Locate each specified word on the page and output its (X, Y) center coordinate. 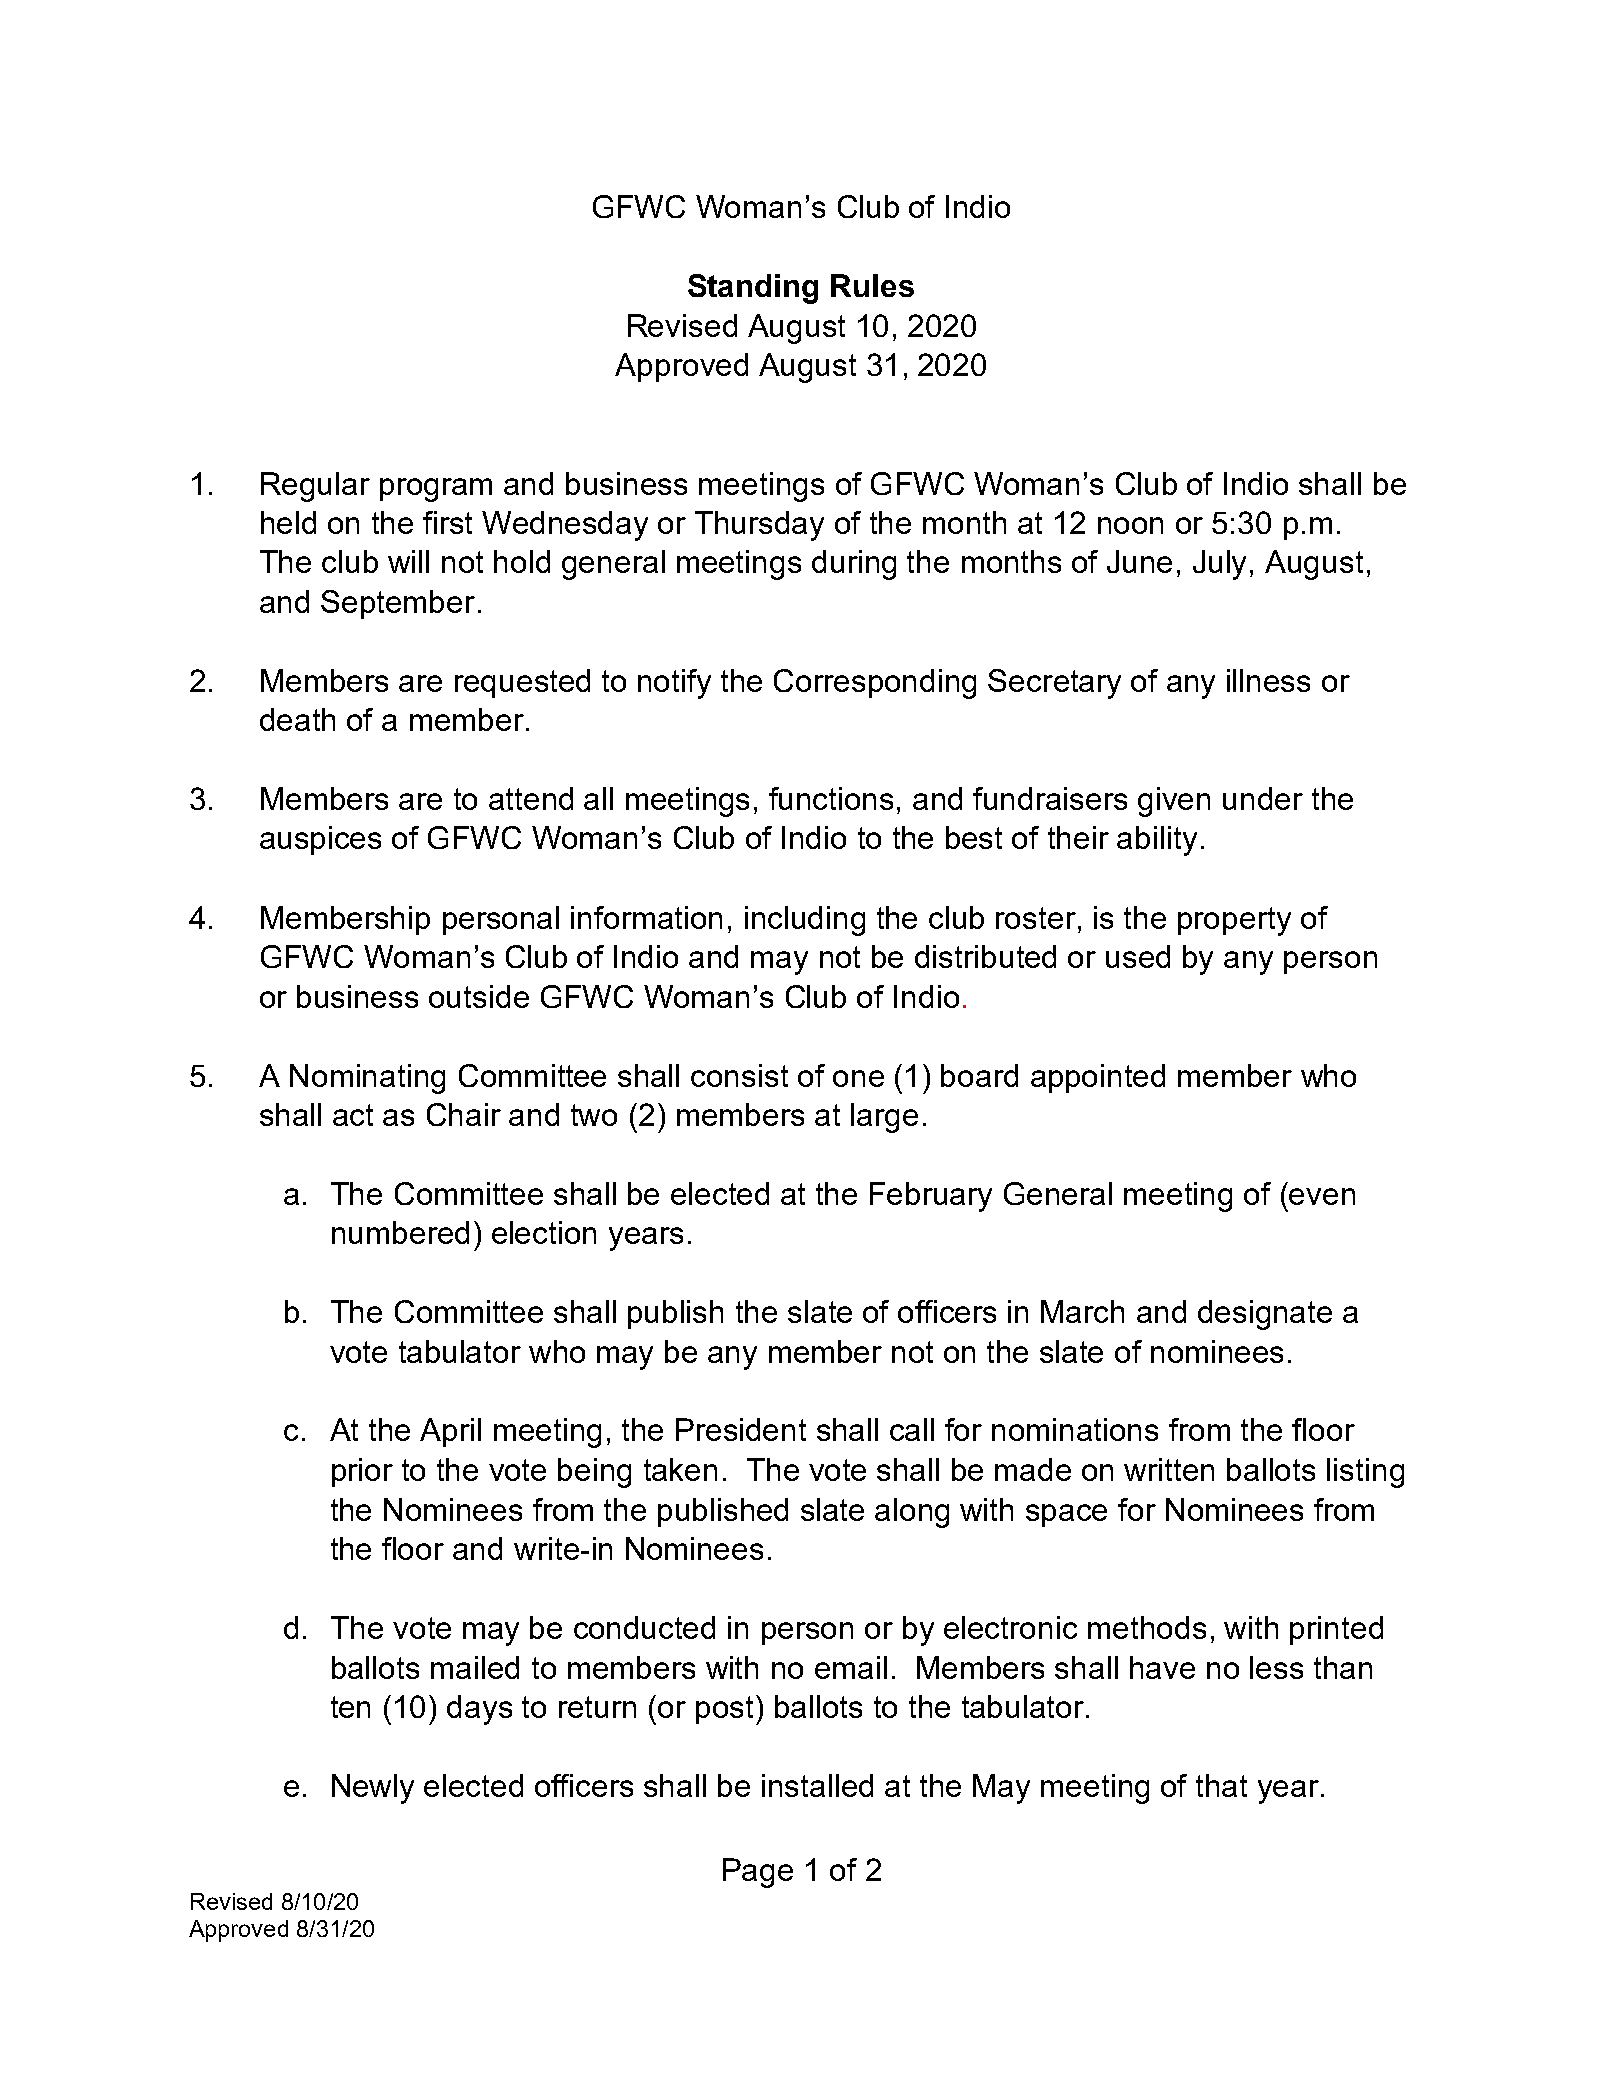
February (931, 1197)
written (1169, 1469)
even (1322, 1196)
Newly (373, 1789)
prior (362, 1472)
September (398, 604)
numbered (400, 1232)
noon (1130, 525)
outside (479, 996)
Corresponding (875, 684)
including (805, 921)
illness (1268, 680)
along (912, 1513)
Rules (872, 285)
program (436, 490)
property (1234, 921)
